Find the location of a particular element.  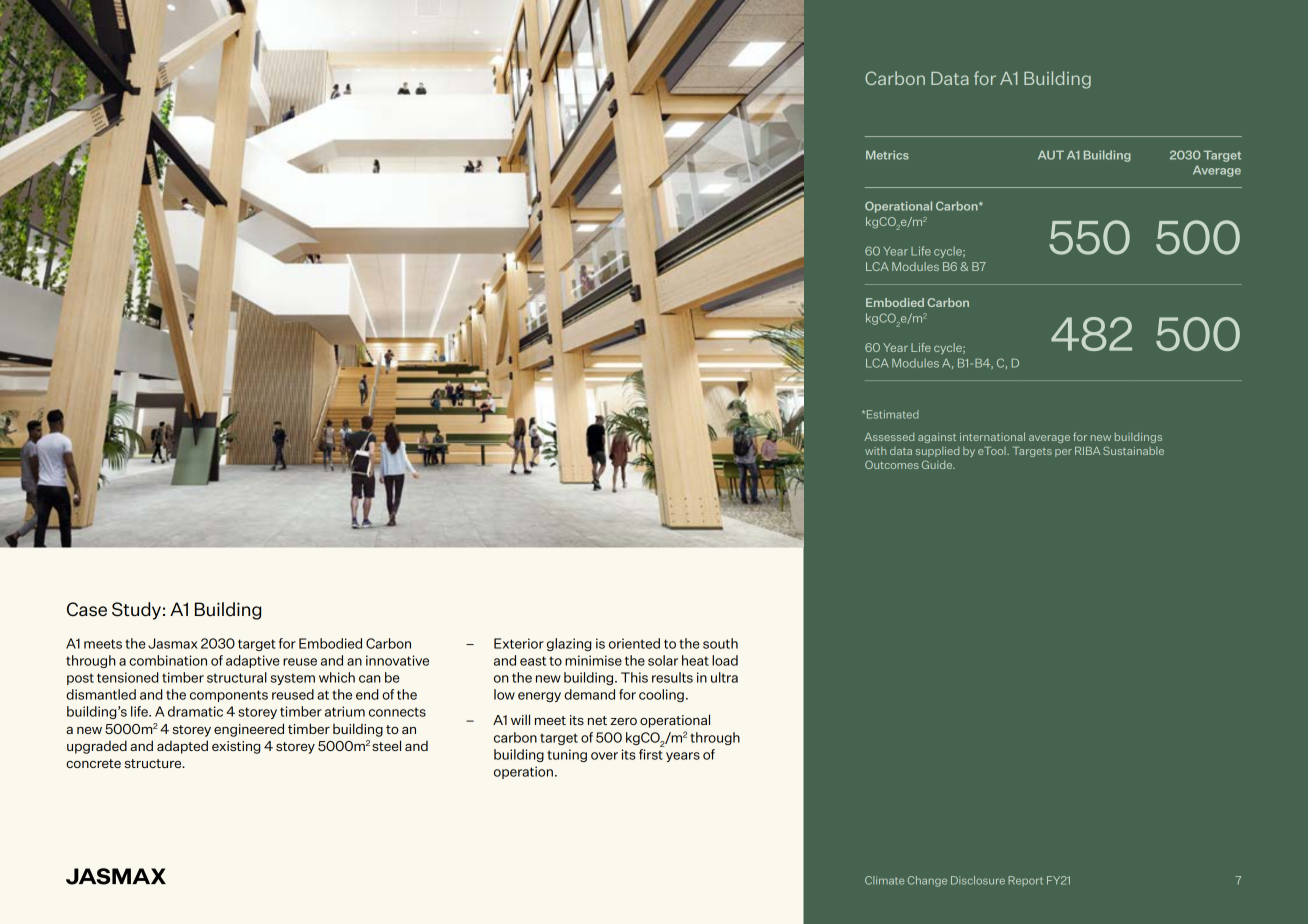

Metrics is located at coordinates (887, 155).
